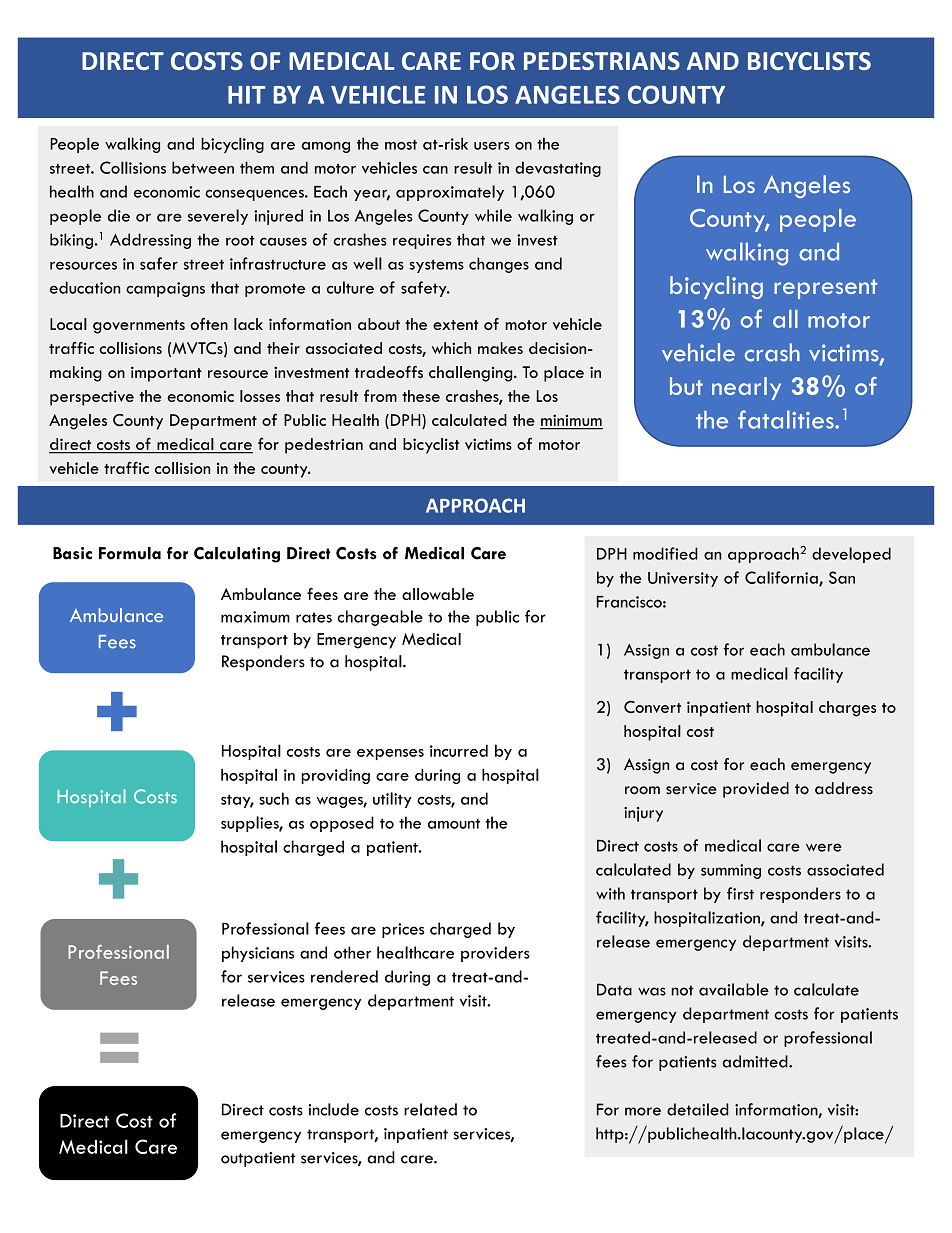 Image resolution: width=952 pixels, height=1233 pixels. What do you see at coordinates (92, 398) in the document?
I see `perspective` at bounding box center [92, 398].
